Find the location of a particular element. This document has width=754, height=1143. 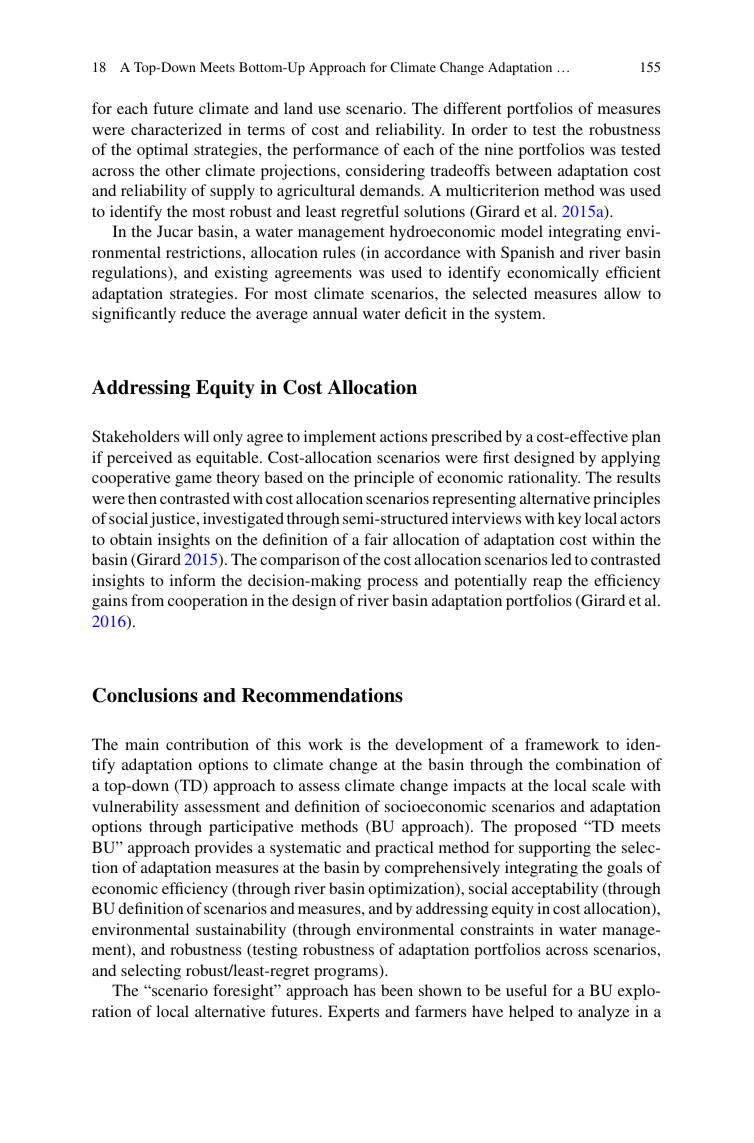

sustainability is located at coordinates (241, 931).
